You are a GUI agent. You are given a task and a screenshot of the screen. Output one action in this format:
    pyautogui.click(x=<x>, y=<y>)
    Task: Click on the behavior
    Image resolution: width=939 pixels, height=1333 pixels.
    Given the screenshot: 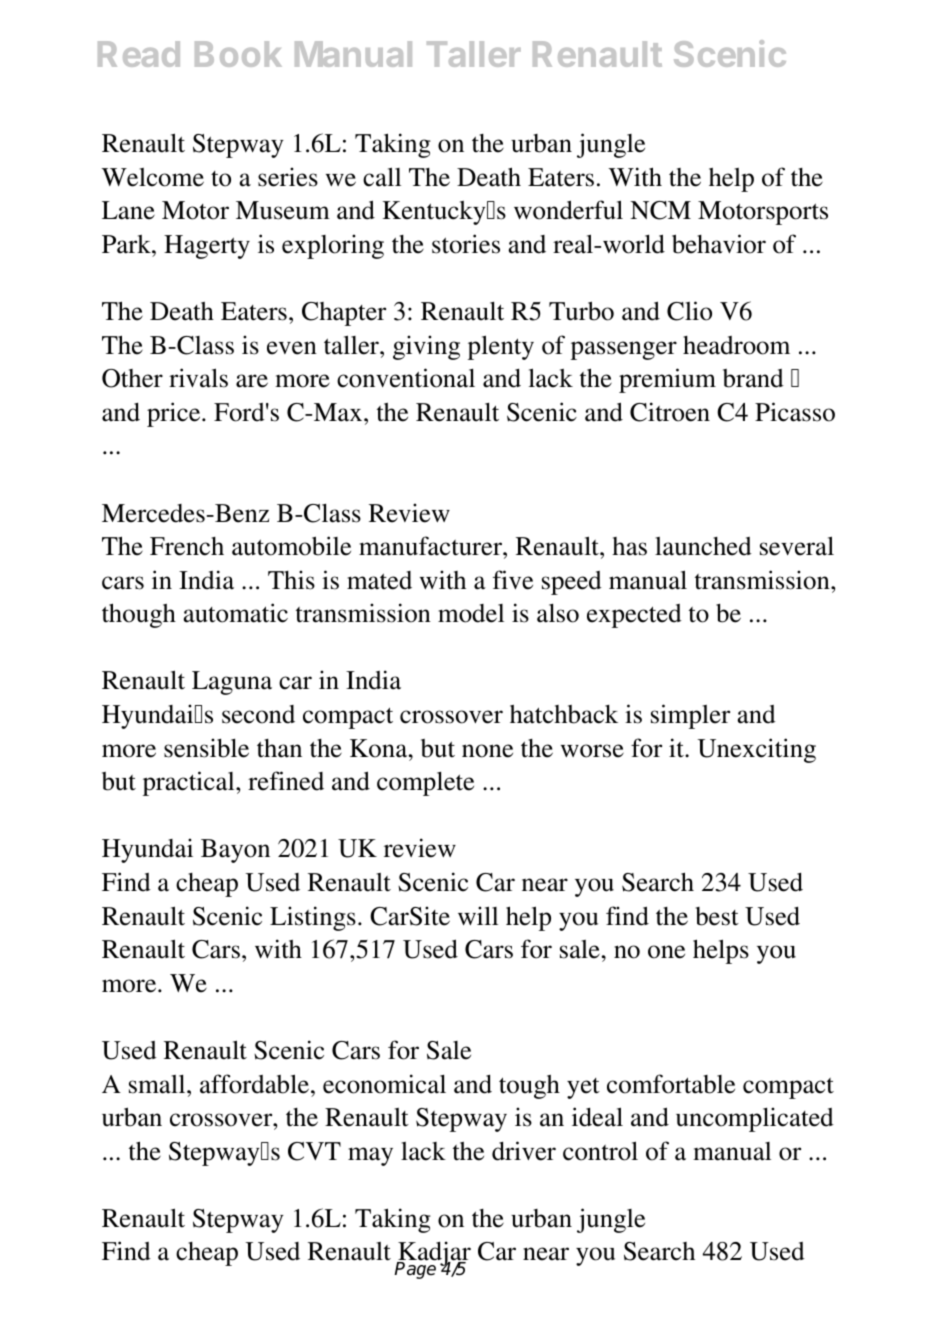 What is the action you would take?
    pyautogui.click(x=719, y=244)
